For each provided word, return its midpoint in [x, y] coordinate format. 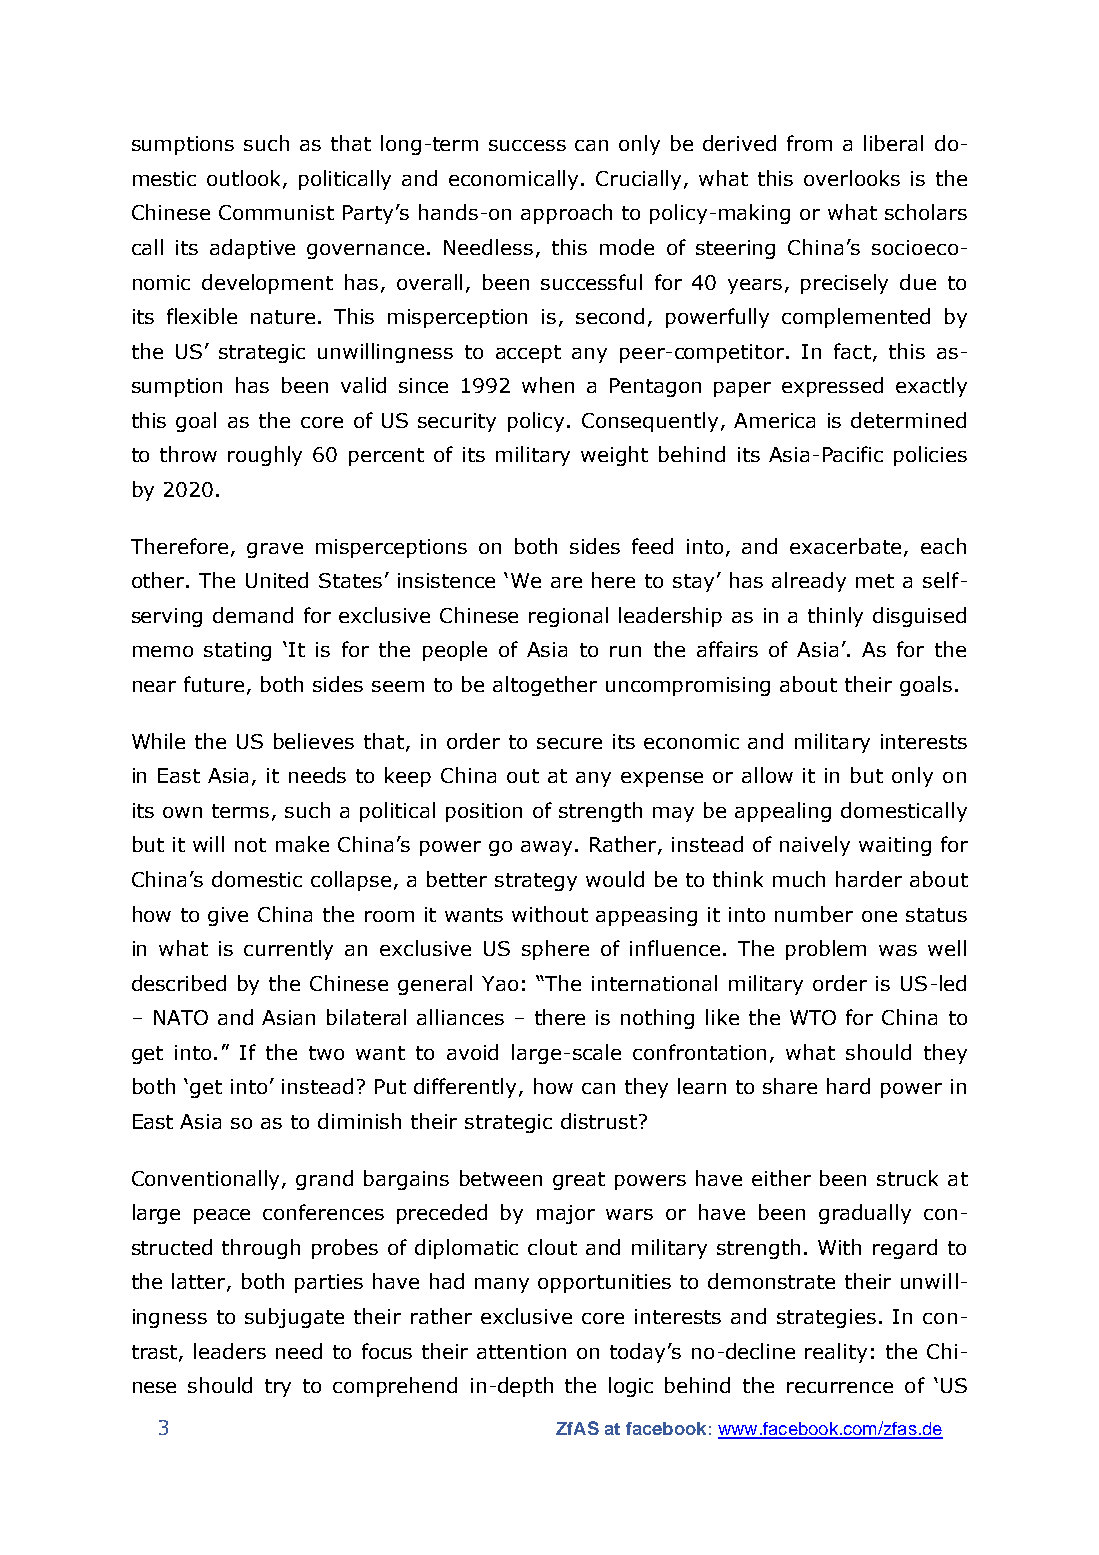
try [278, 1388]
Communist [276, 212]
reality [836, 1353]
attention [521, 1351]
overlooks [852, 178]
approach [566, 214]
